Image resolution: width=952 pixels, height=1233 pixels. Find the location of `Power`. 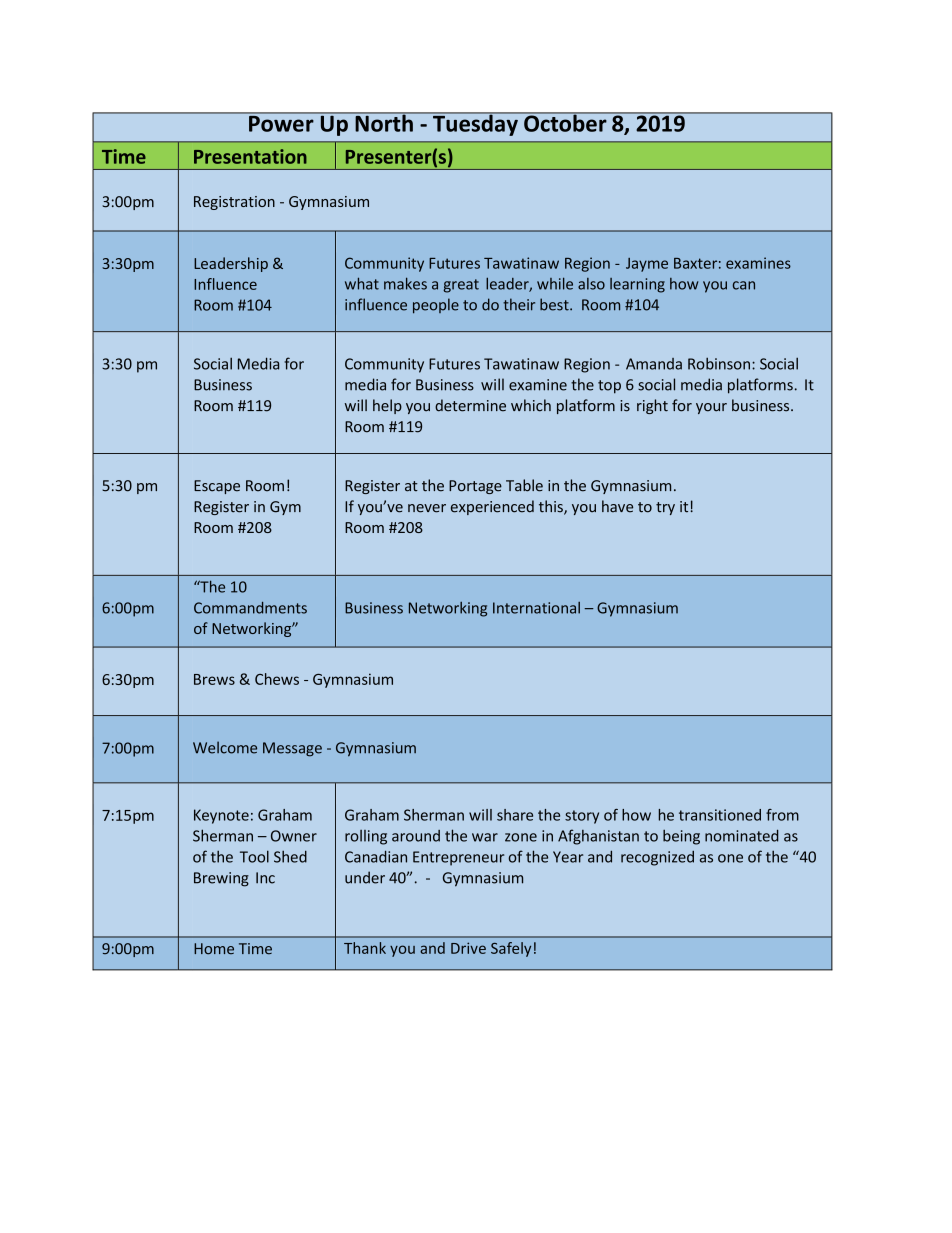

Power is located at coordinates (281, 122).
